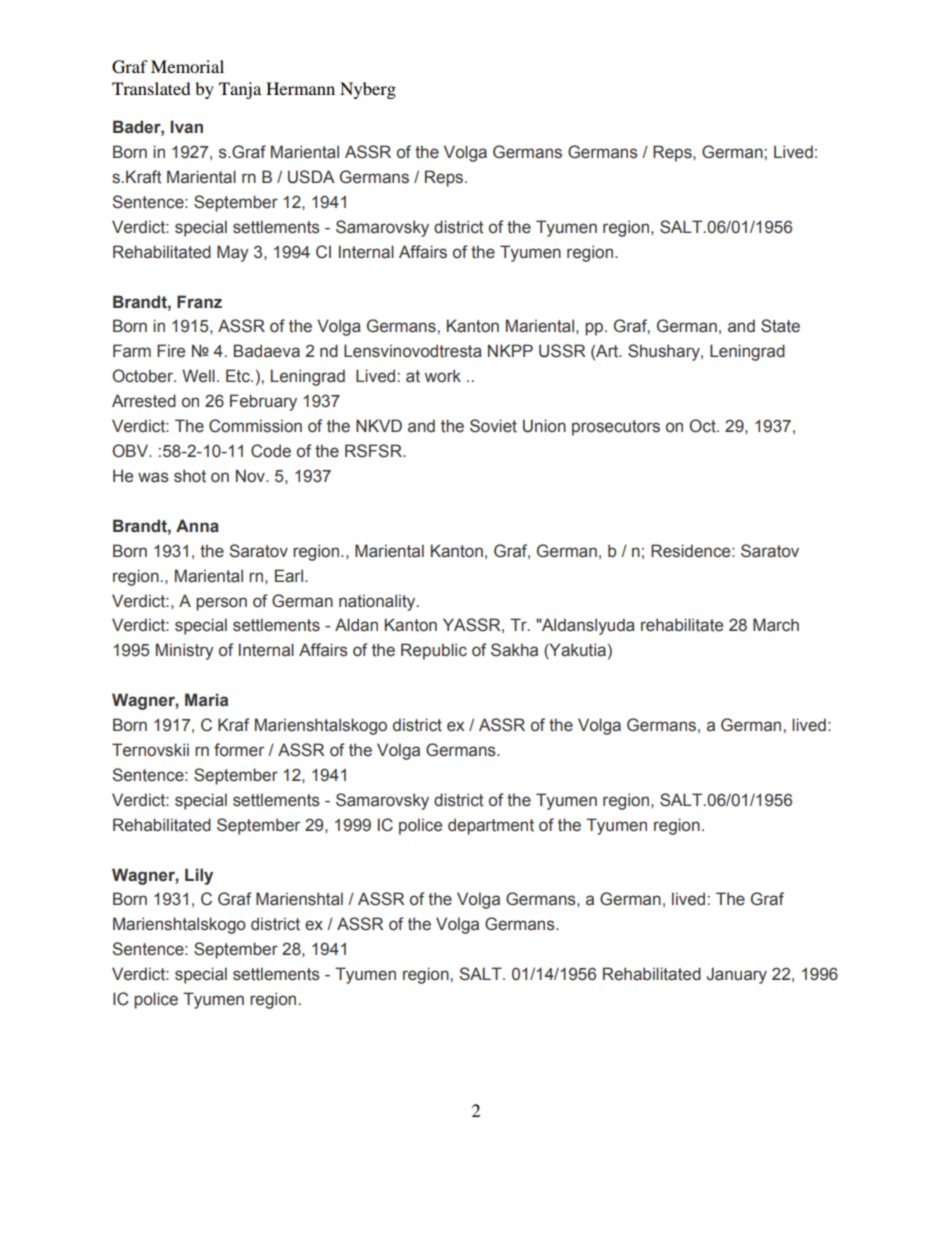 The width and height of the screenshot is (952, 1233). Describe the element at coordinates (239, 750) in the screenshot. I see `former` at that location.
